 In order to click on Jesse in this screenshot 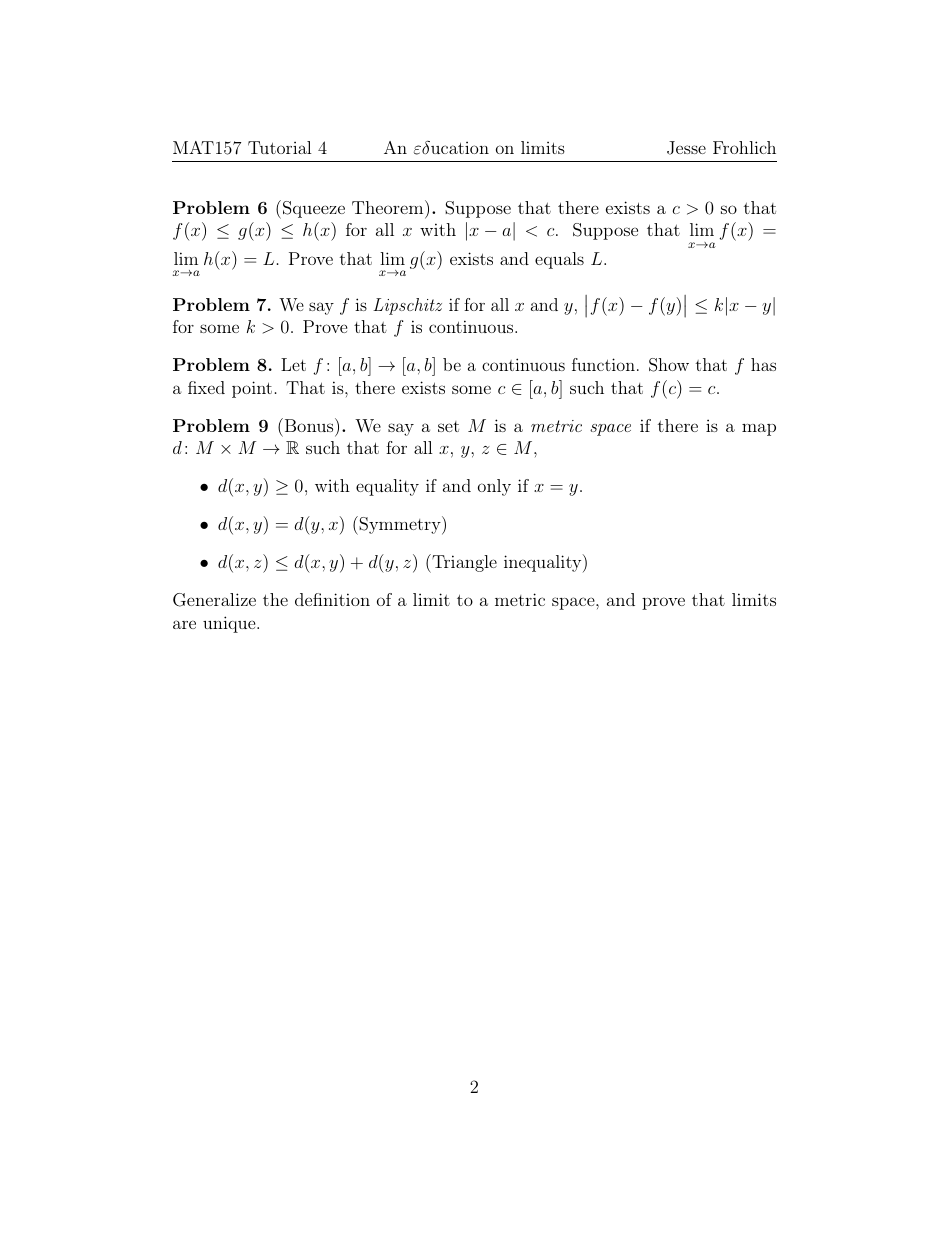, I will do `click(686, 148)`.
